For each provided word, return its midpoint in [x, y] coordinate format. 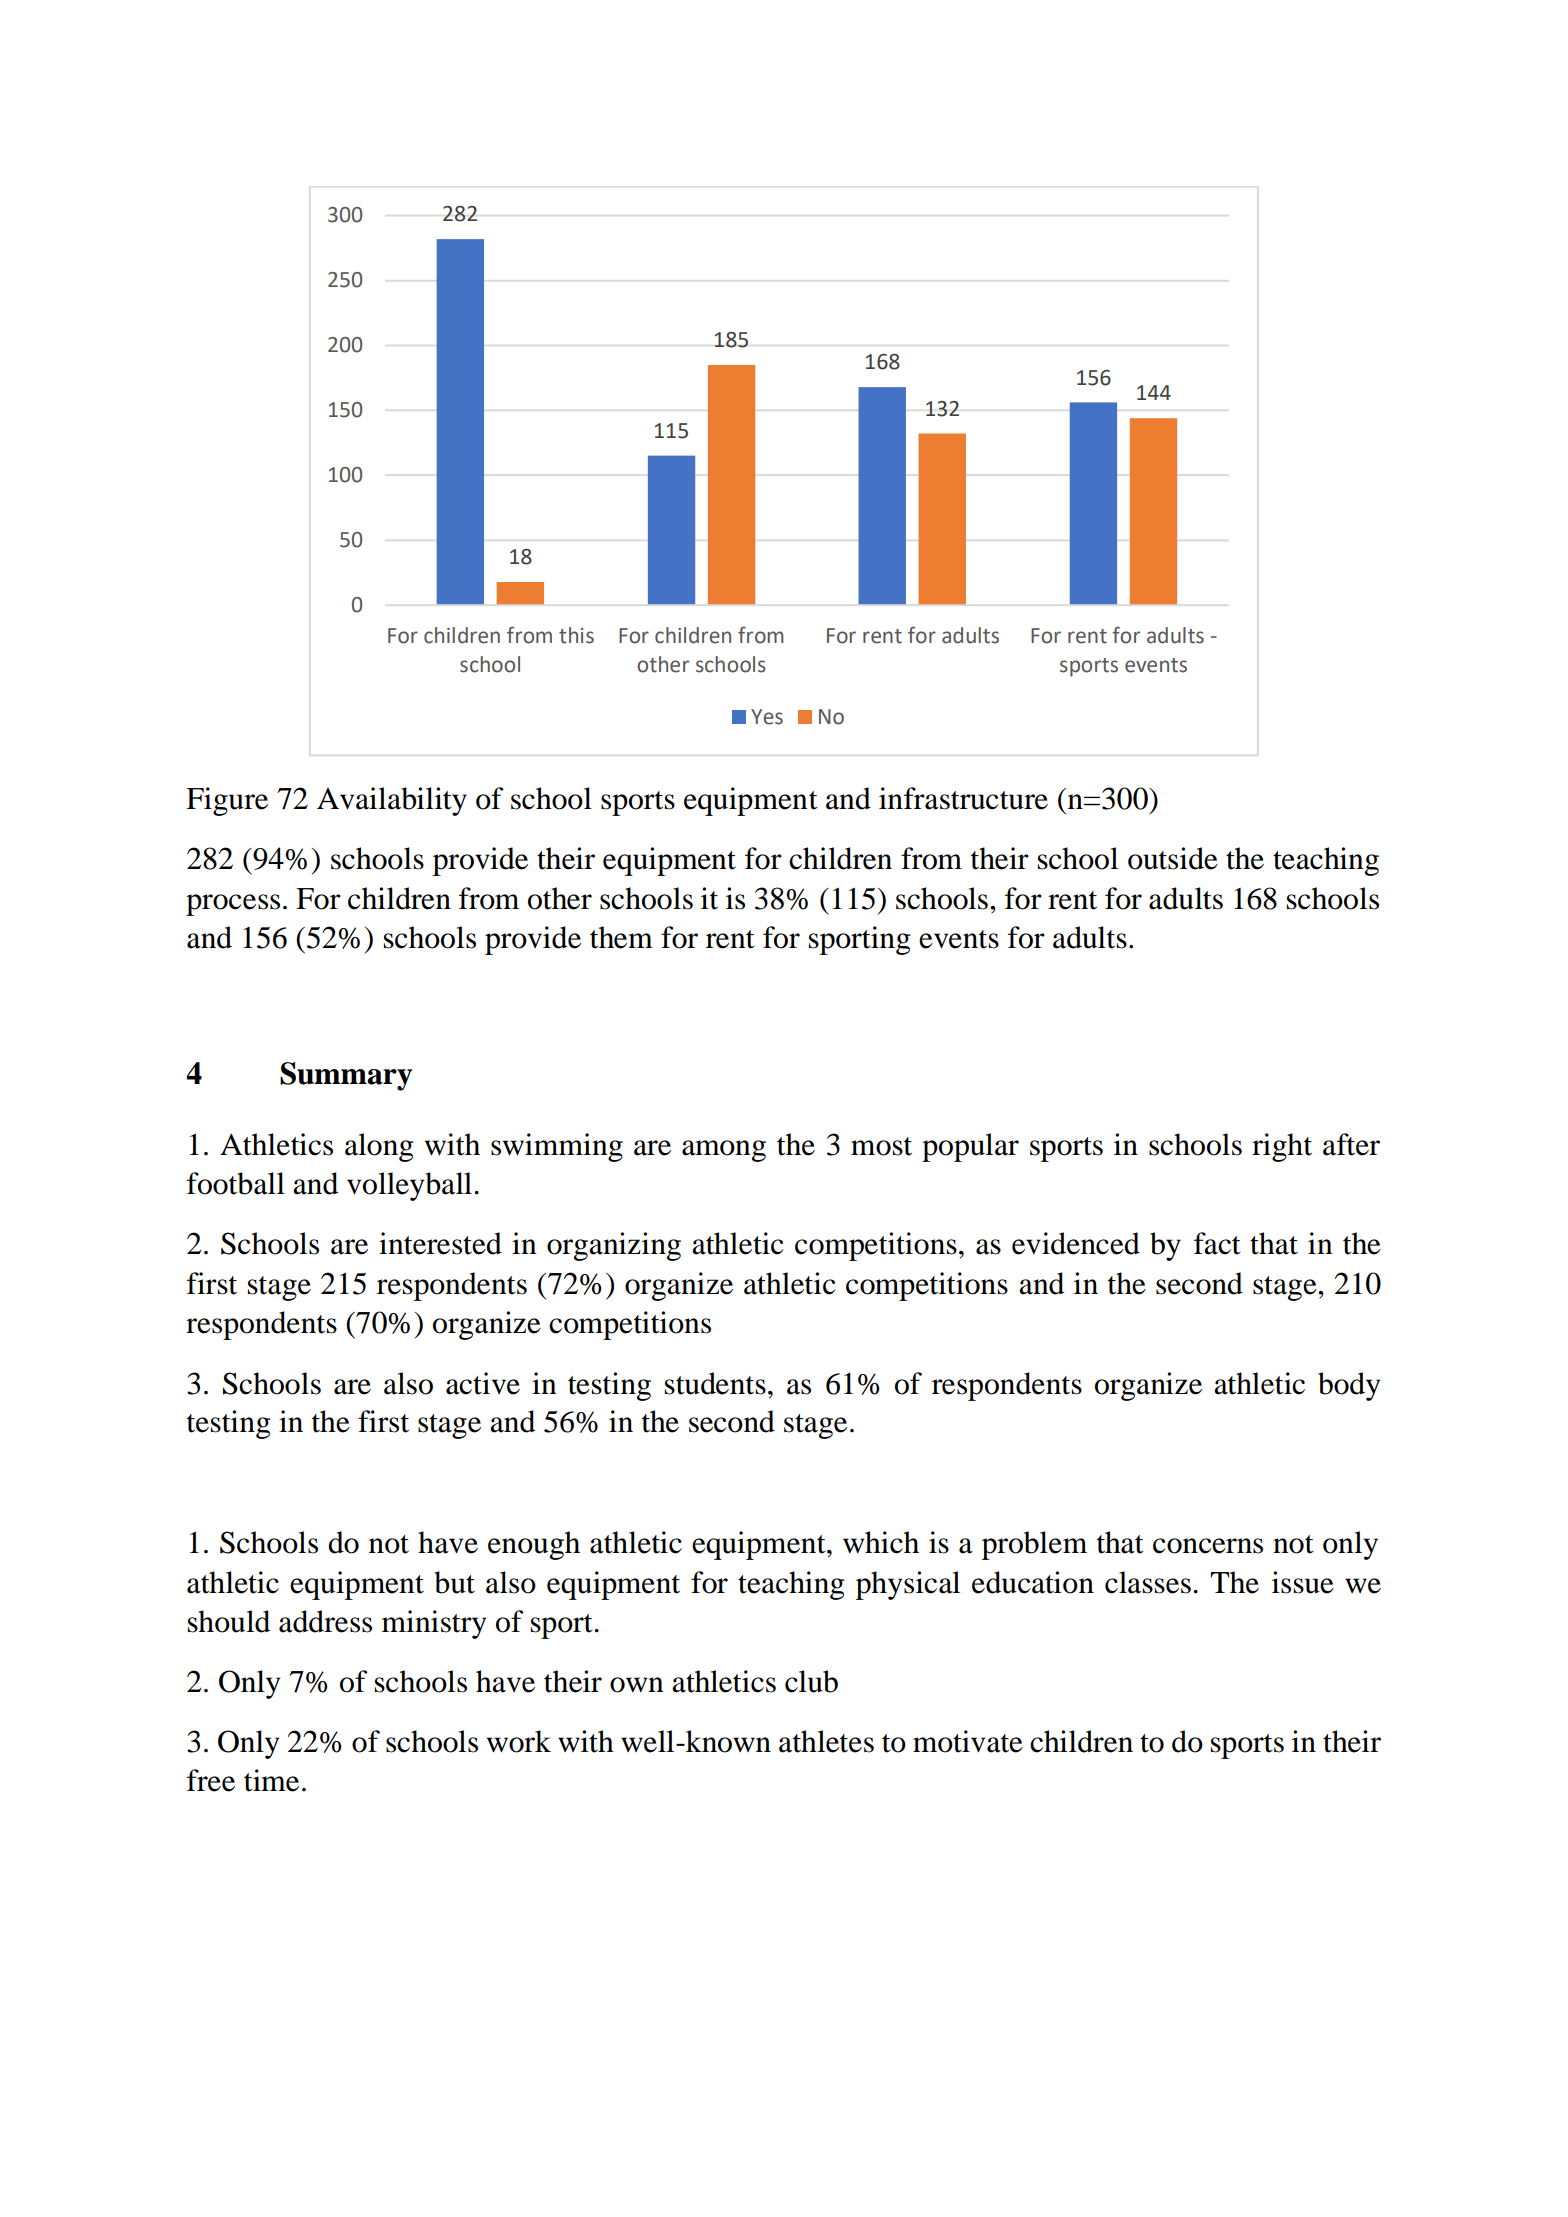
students [715, 1383]
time [271, 1780]
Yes [767, 717]
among [724, 1151]
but [454, 1582]
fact [1217, 1243]
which [881, 1542]
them [621, 937]
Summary [346, 1076]
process [233, 905]
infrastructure [963, 798]
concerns [1208, 1546]
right [1282, 1147]
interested [440, 1243]
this [576, 635]
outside [1173, 858]
